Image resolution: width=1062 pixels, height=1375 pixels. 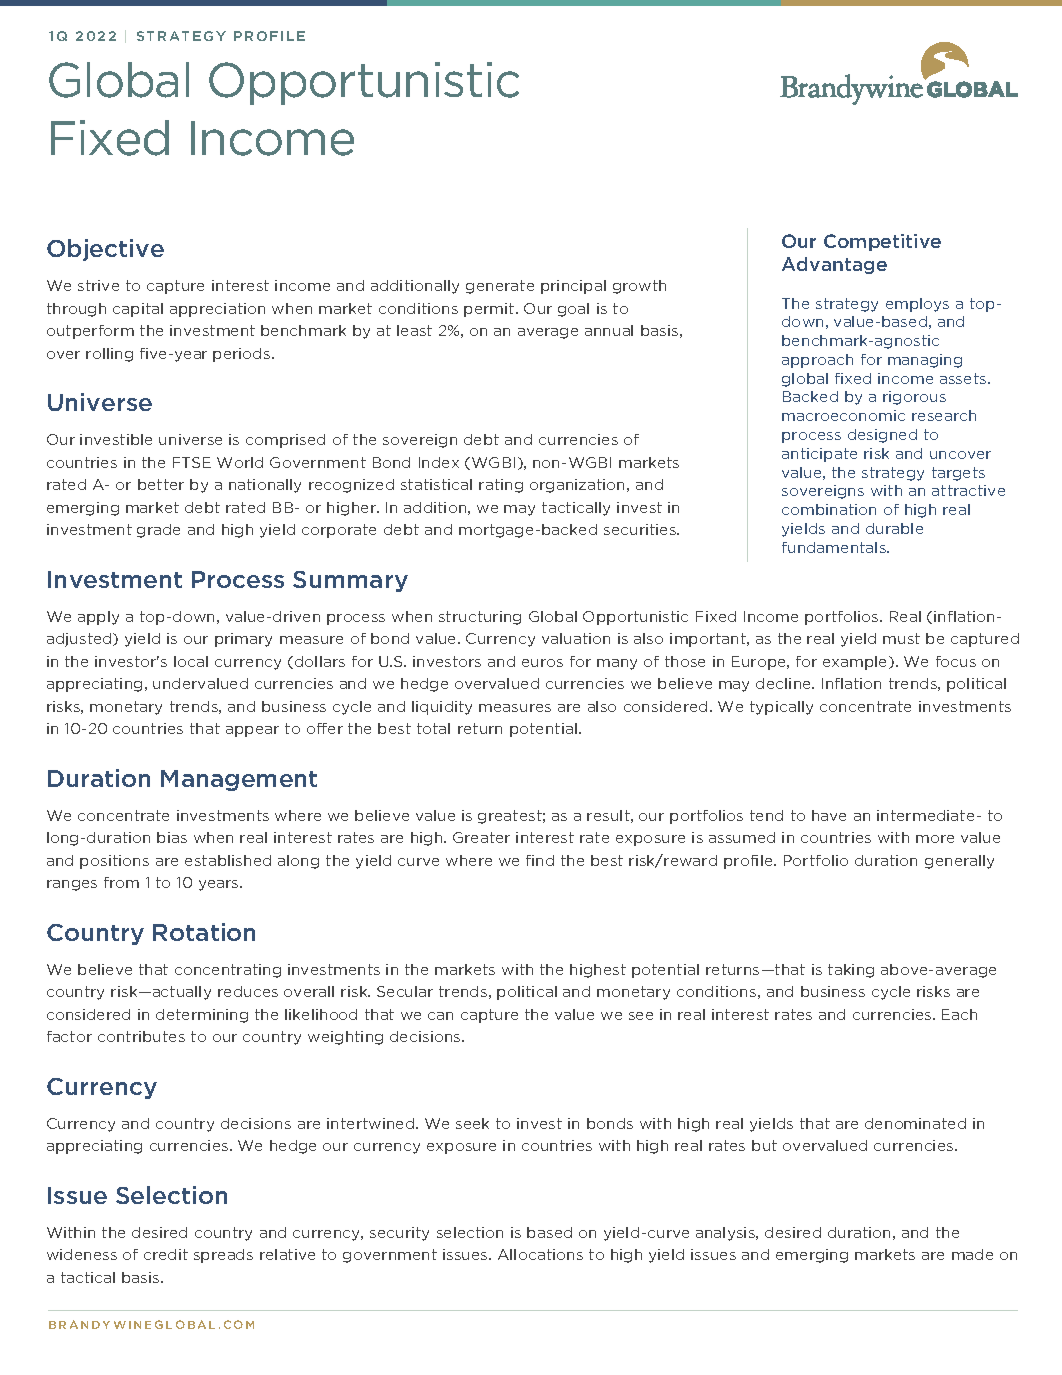 What do you see at coordinates (835, 547) in the screenshot?
I see `fundamentals` at bounding box center [835, 547].
